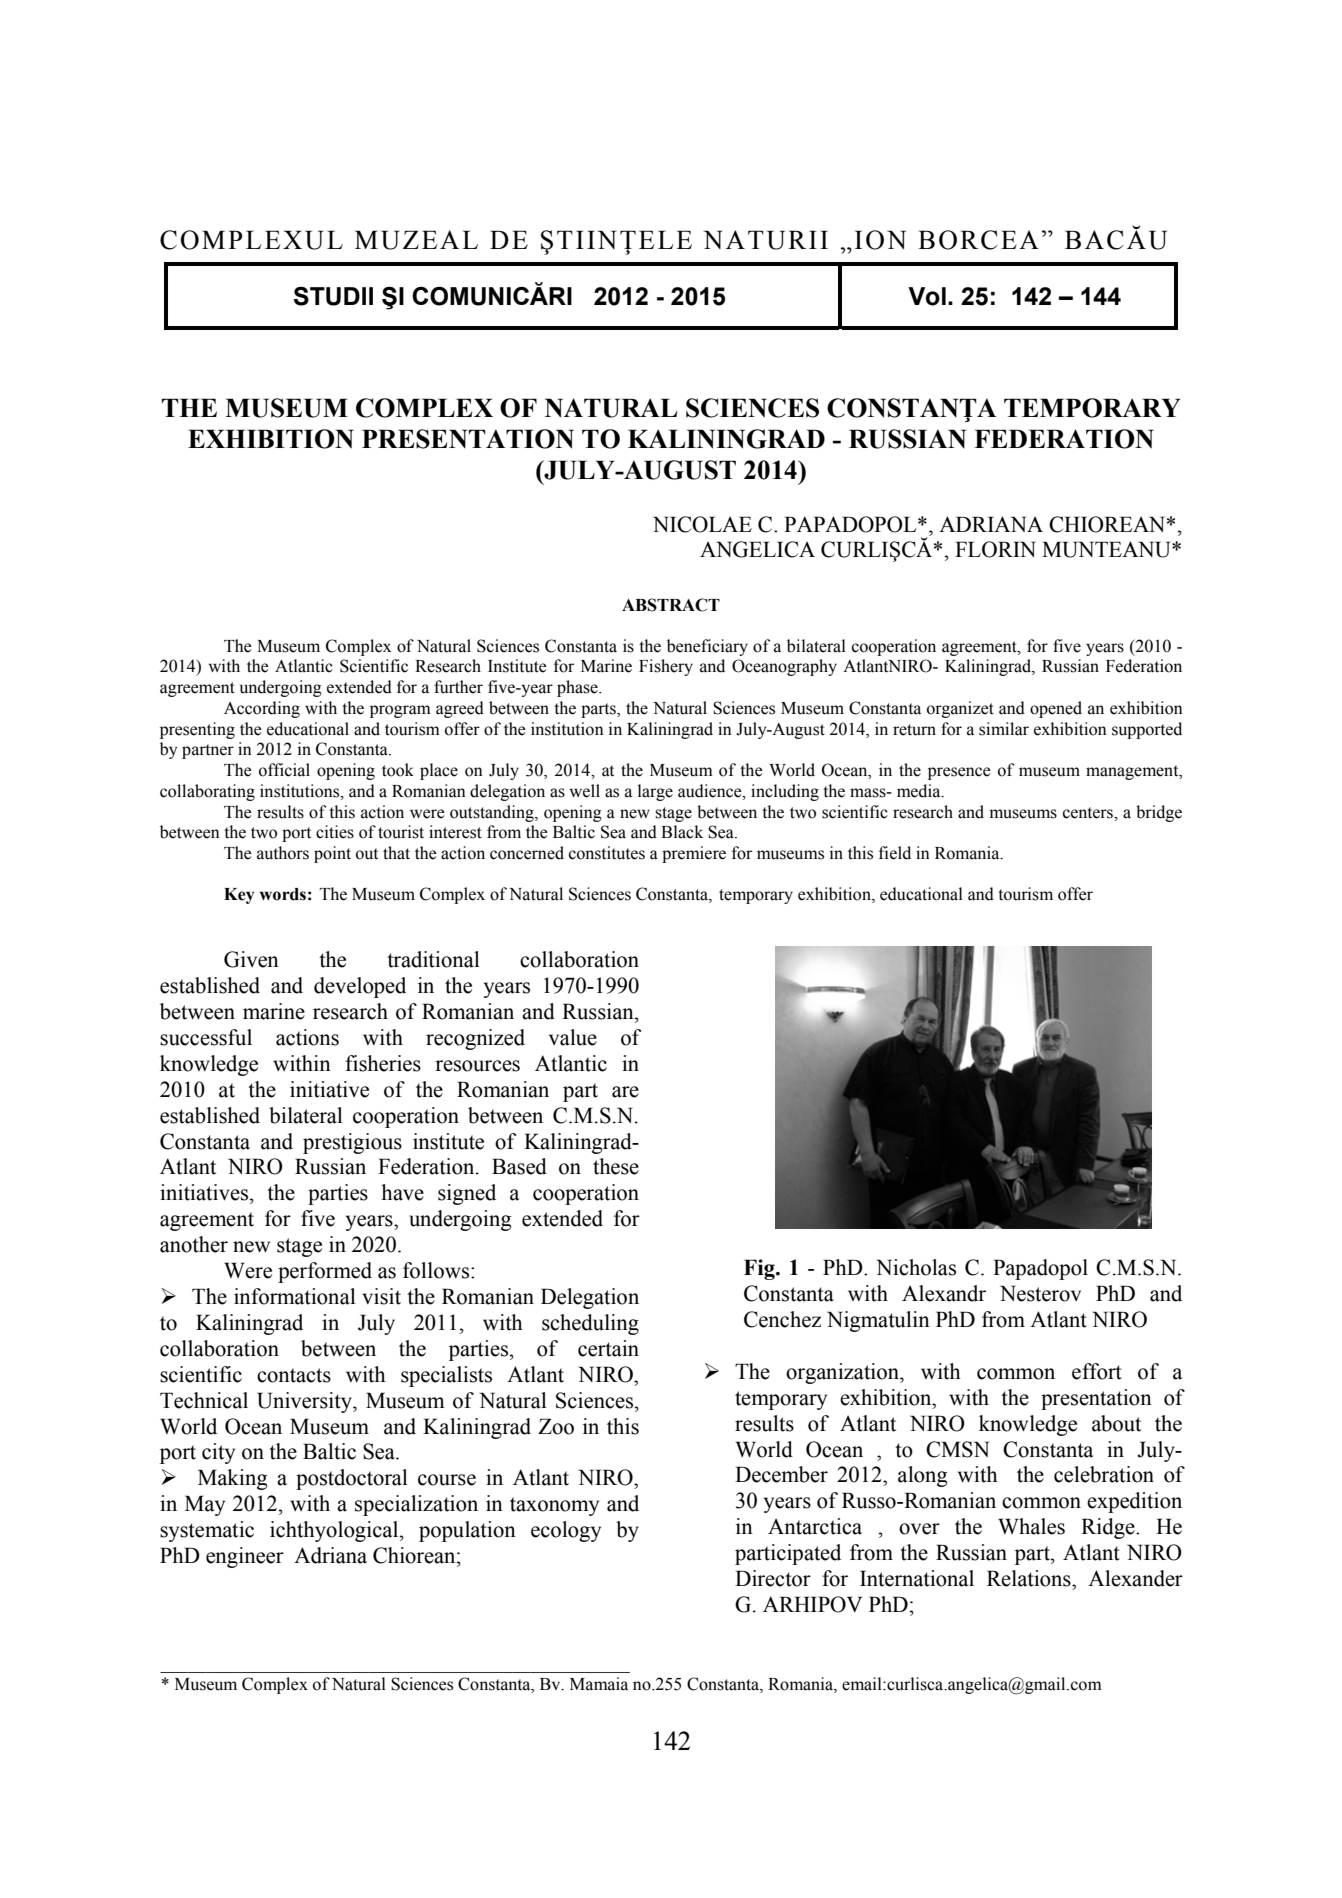 The image size is (1342, 1898). I want to click on Alexandr, so click(944, 1293).
